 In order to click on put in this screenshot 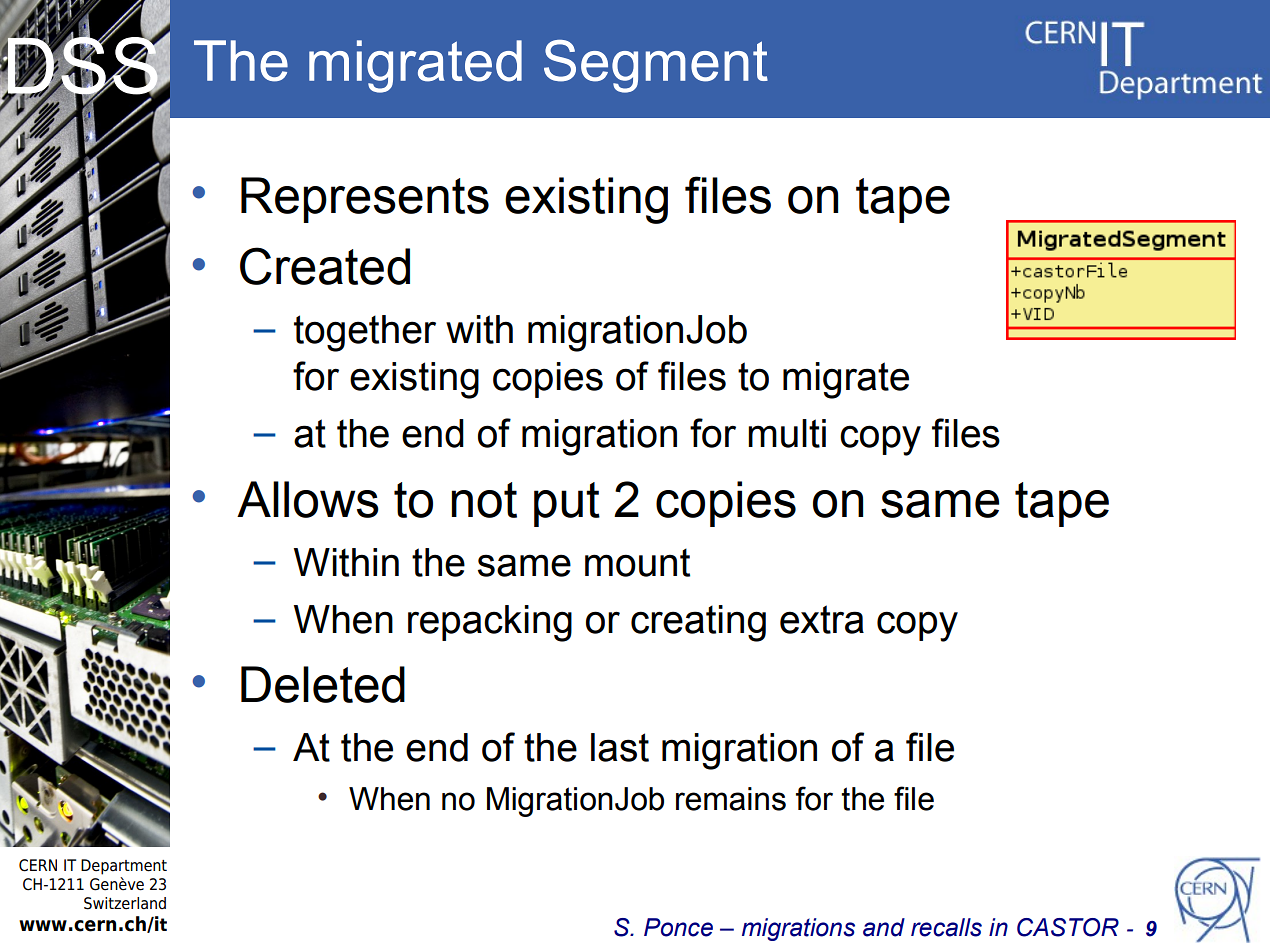, I will do `click(567, 504)`.
